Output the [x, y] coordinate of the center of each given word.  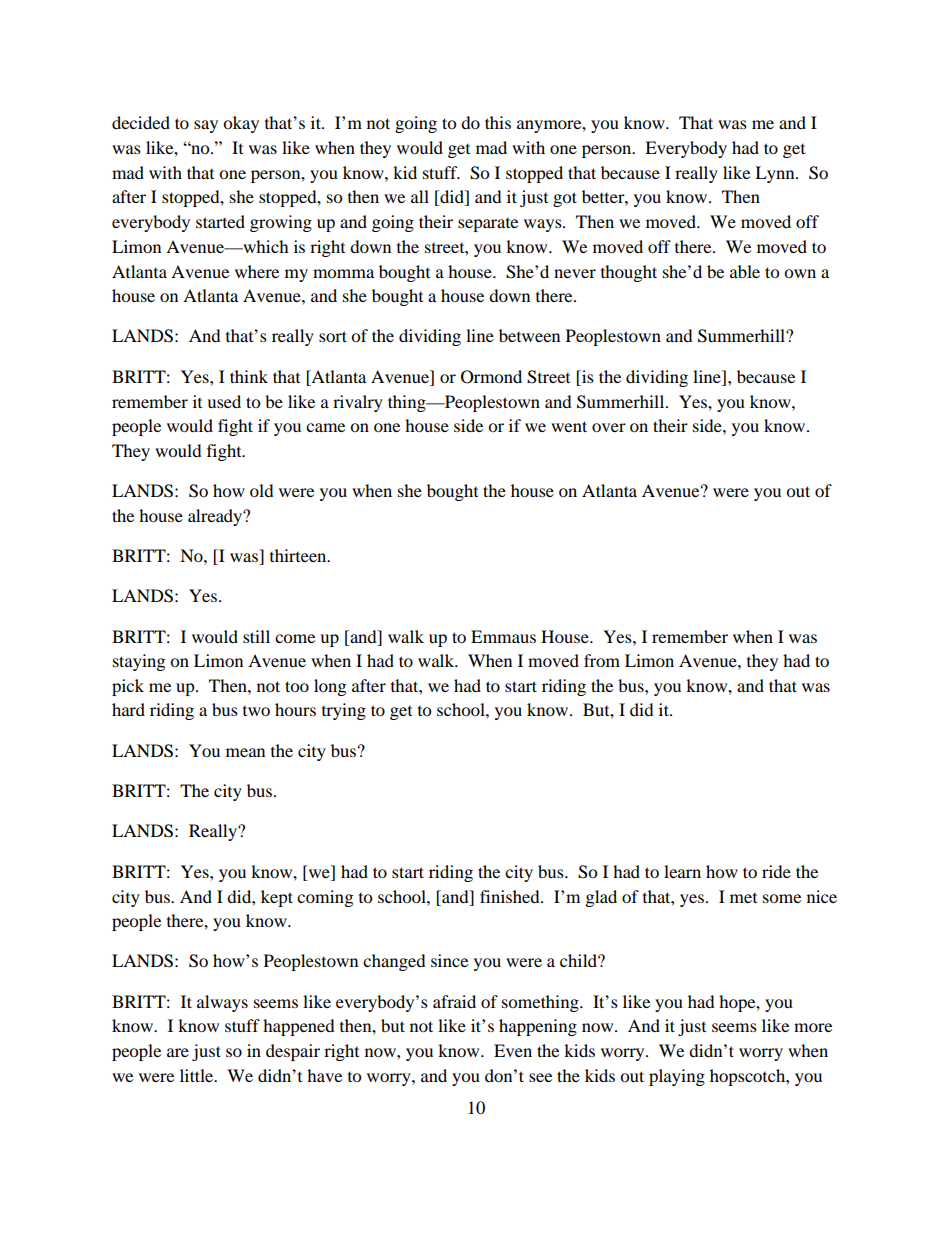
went [569, 426]
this [498, 122]
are [178, 1052]
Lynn [776, 174]
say [206, 126]
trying [344, 711]
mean [245, 752]
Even [513, 1050]
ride [776, 871]
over [609, 427]
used [224, 401]
